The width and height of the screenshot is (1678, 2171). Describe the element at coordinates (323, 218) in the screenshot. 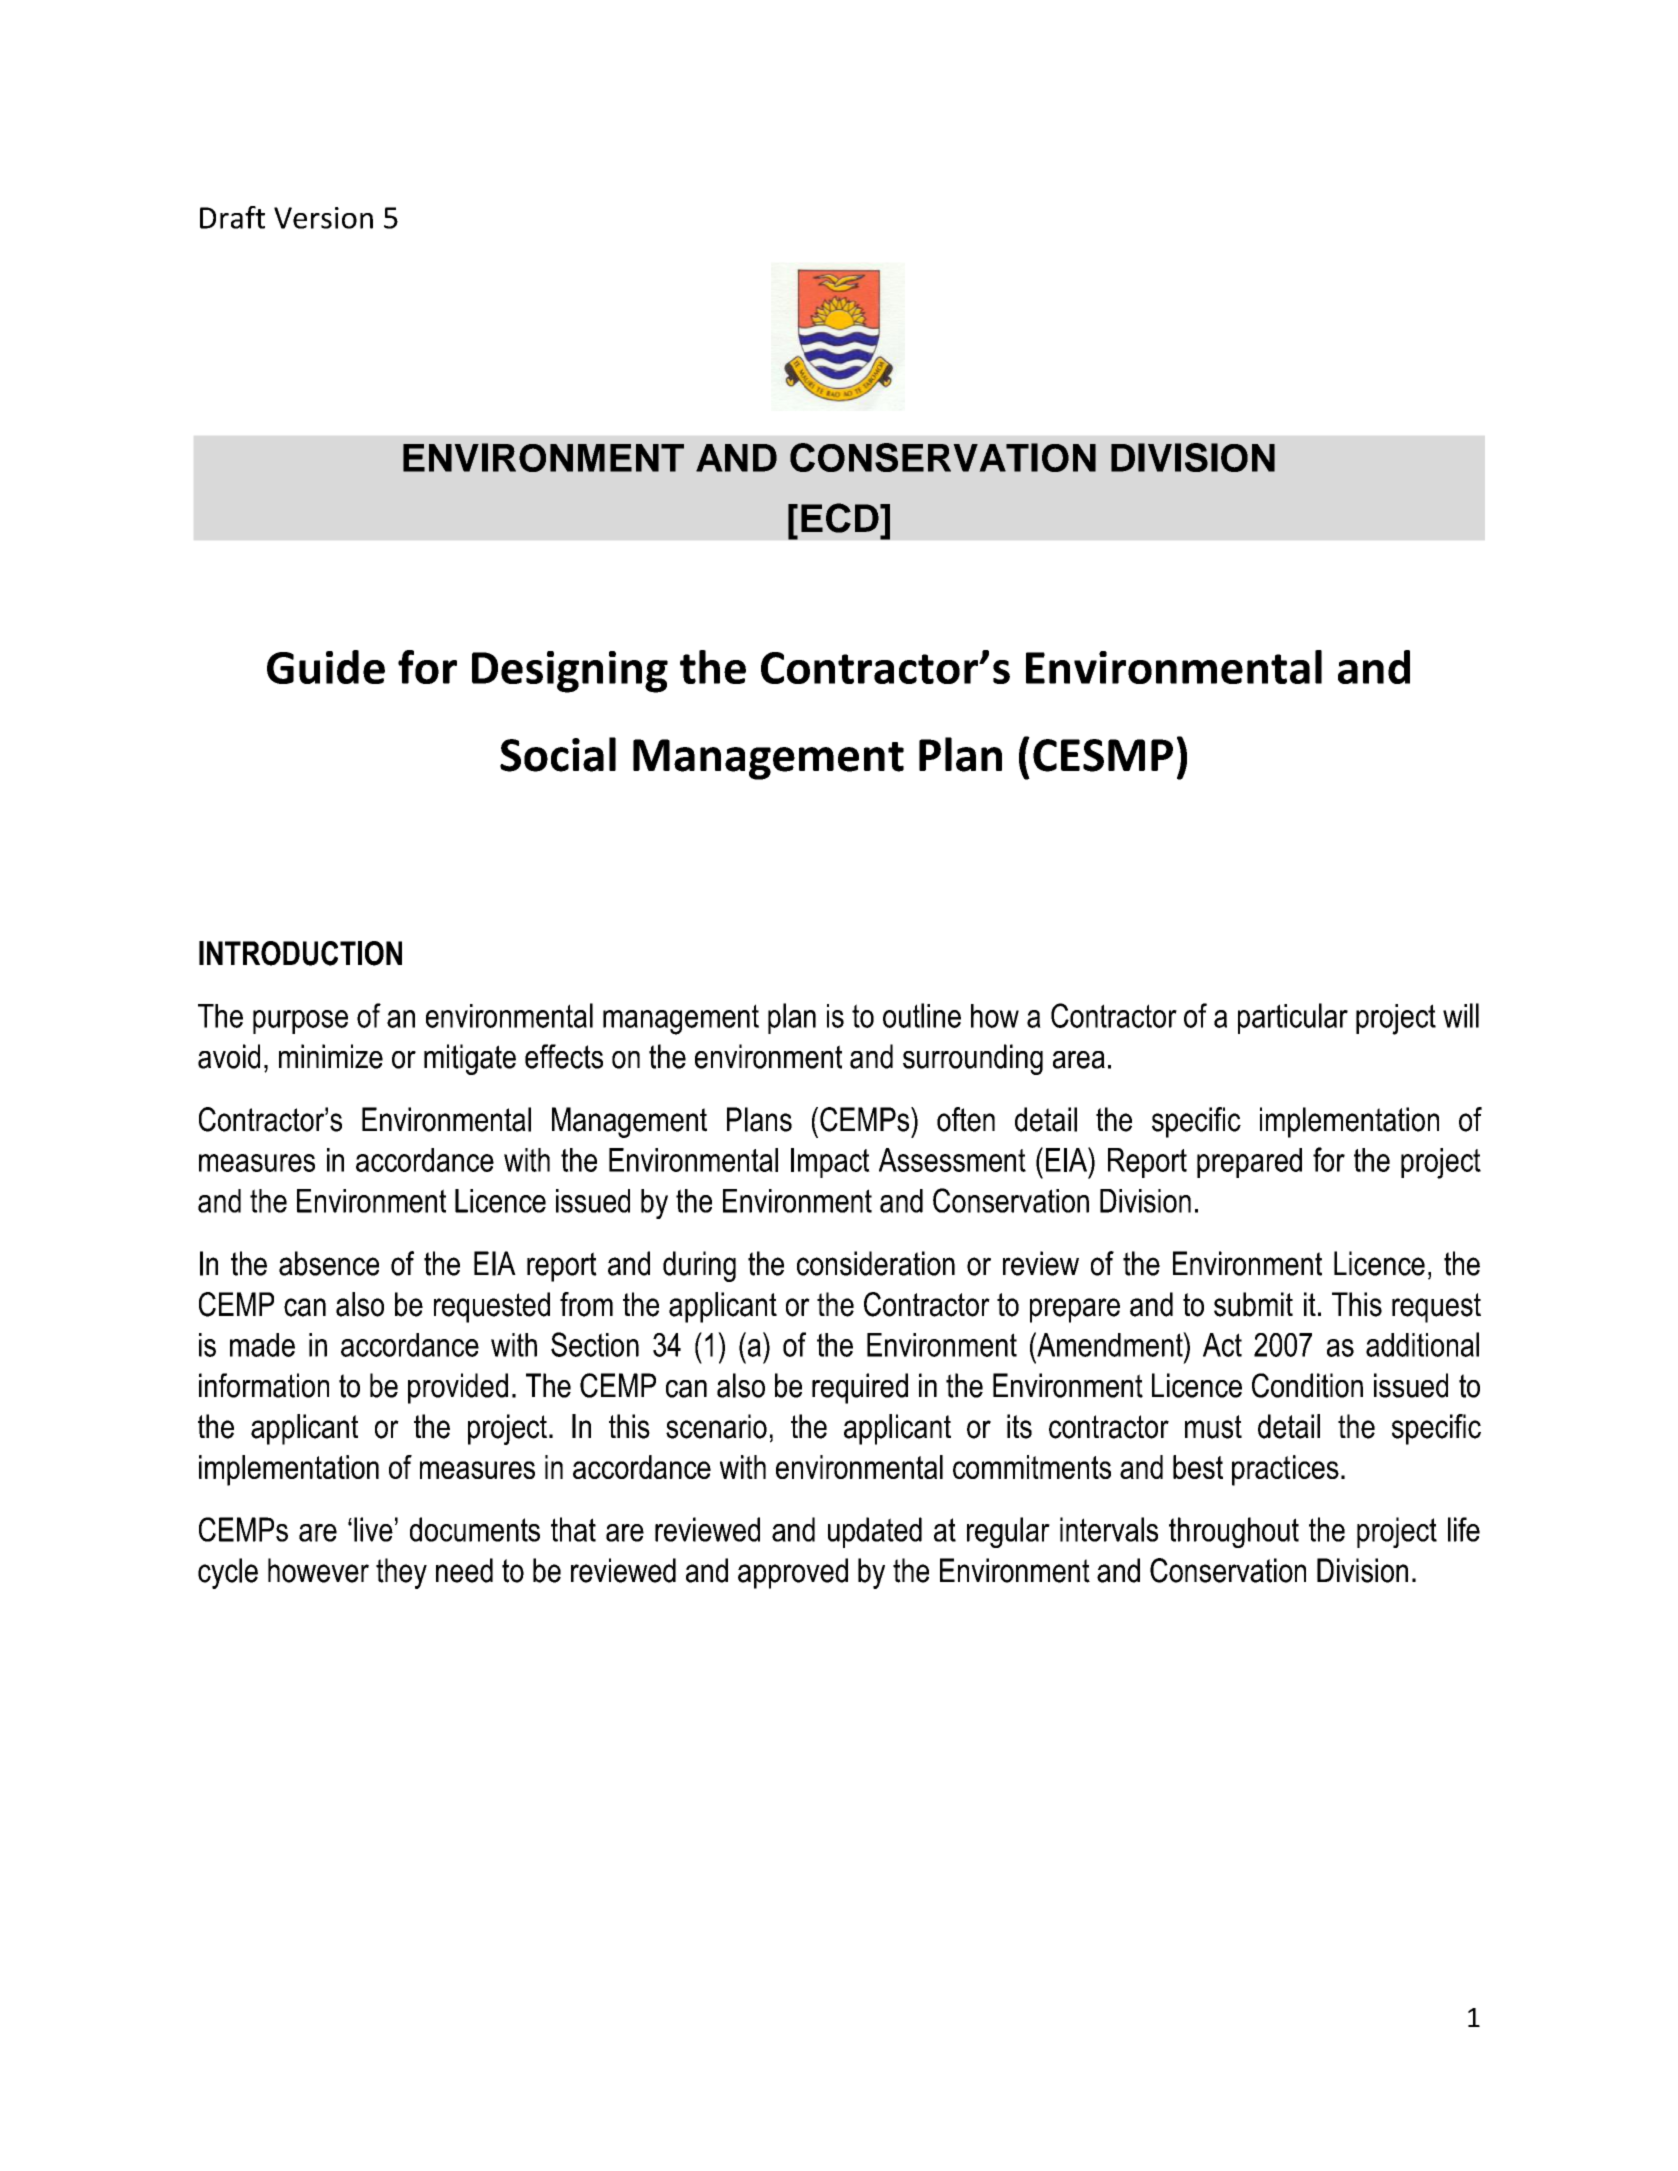

I see `Version` at that location.
